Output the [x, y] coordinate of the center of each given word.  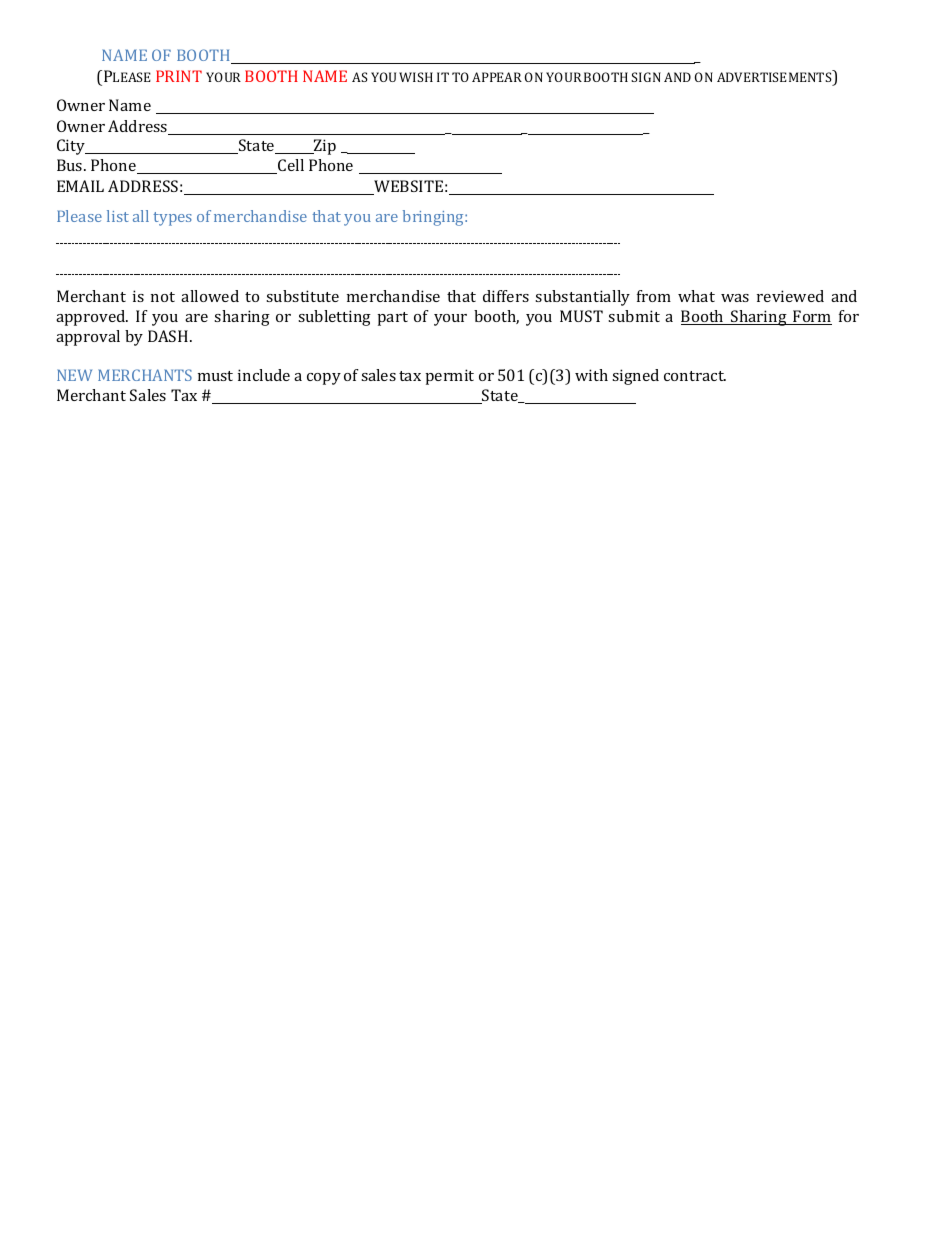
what [696, 296]
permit [449, 377]
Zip [324, 147]
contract [695, 376]
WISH [416, 77]
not [163, 297]
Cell [290, 166]
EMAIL [80, 186]
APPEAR [497, 77]
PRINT [179, 76]
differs [506, 296]
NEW [74, 375]
